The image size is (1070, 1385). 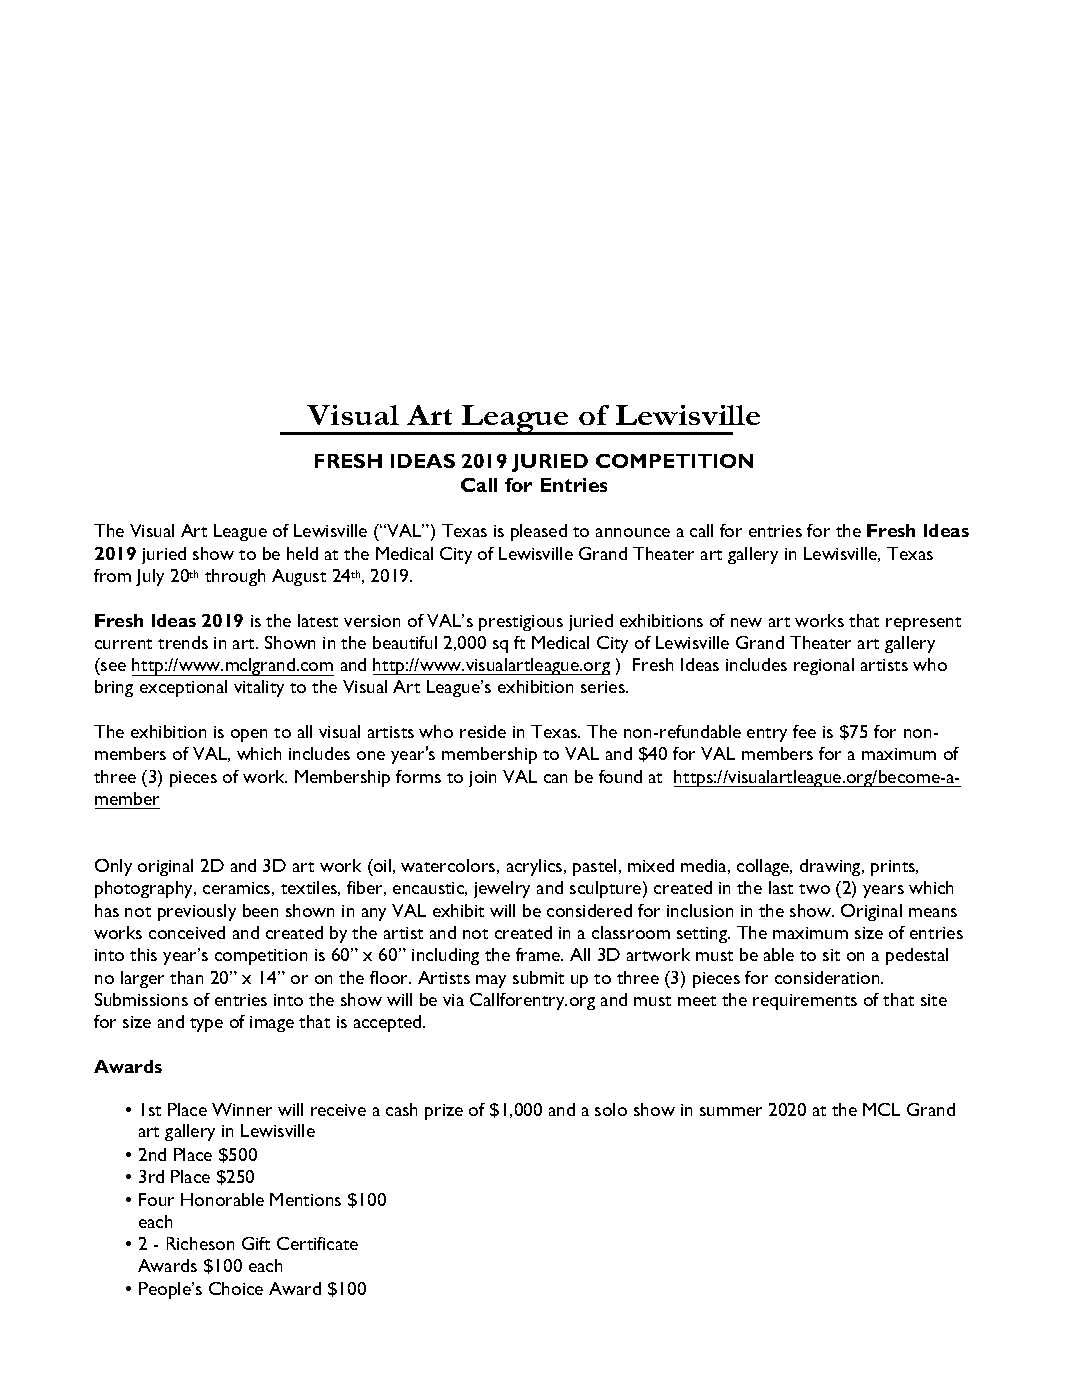 I want to click on last, so click(x=781, y=887).
